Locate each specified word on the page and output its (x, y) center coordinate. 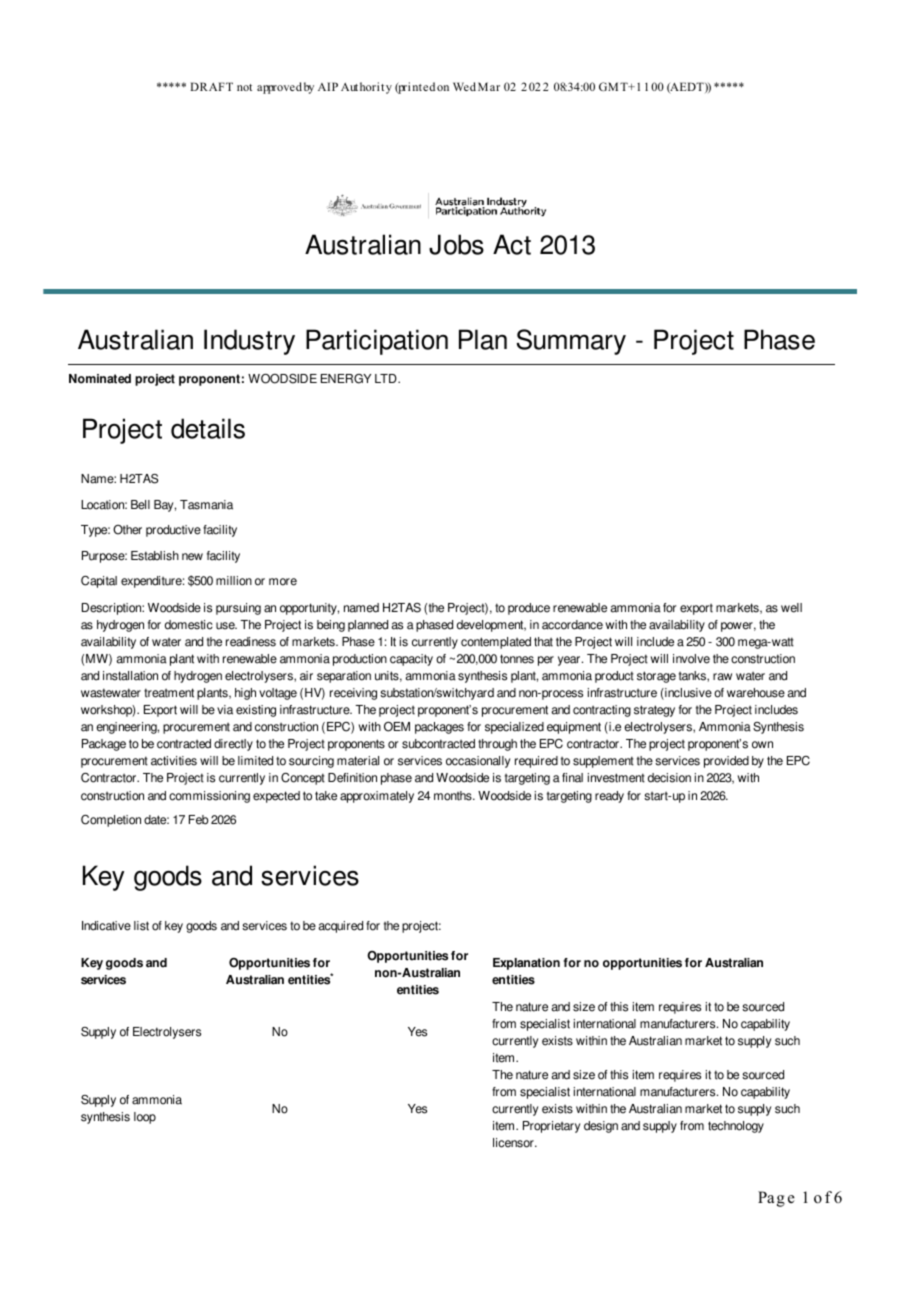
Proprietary (551, 1127)
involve (691, 659)
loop (145, 1118)
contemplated (496, 643)
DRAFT (211, 86)
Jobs (456, 244)
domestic (189, 625)
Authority (366, 88)
